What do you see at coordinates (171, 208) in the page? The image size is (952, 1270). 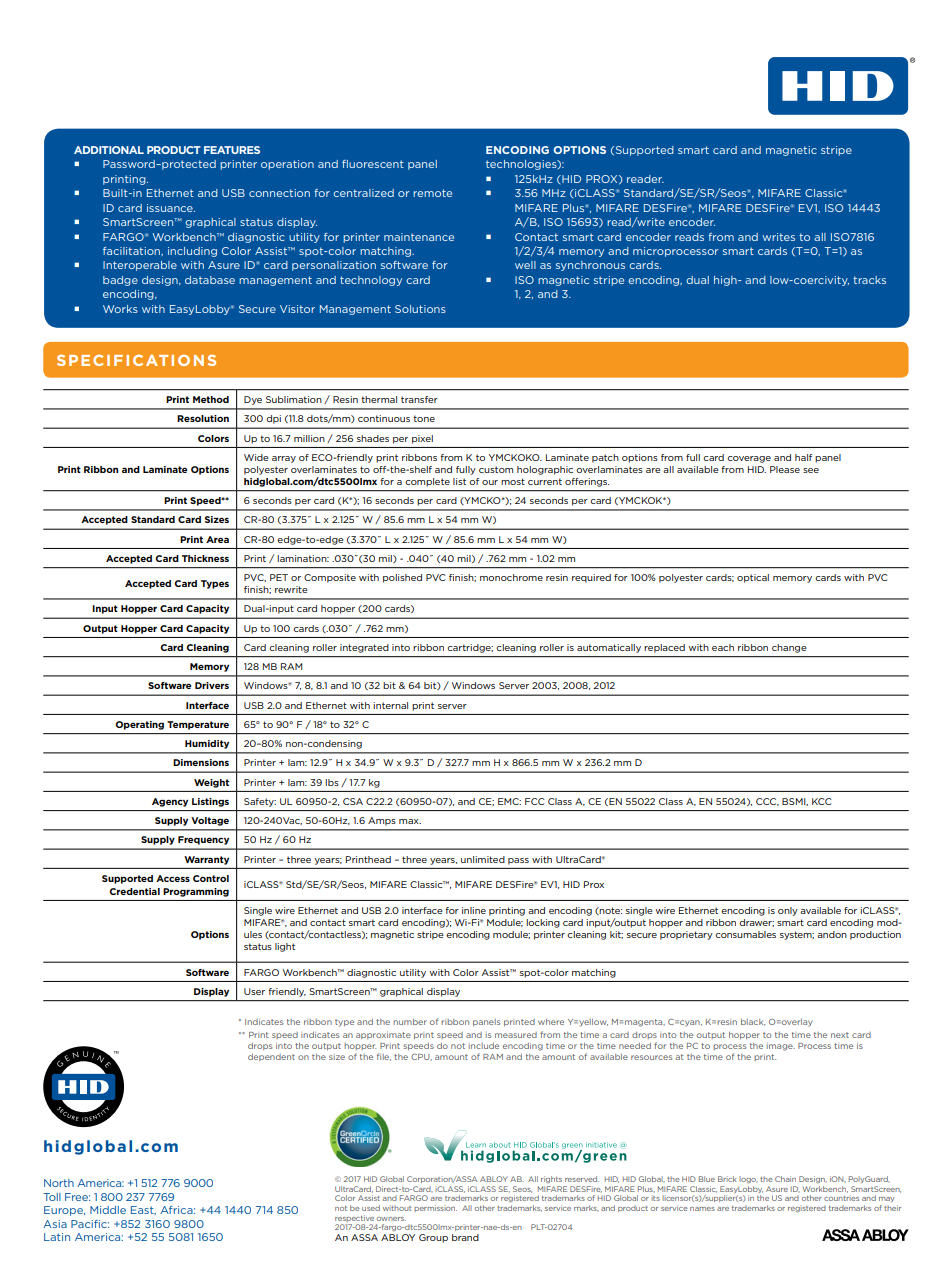 I see `issuance` at bounding box center [171, 208].
